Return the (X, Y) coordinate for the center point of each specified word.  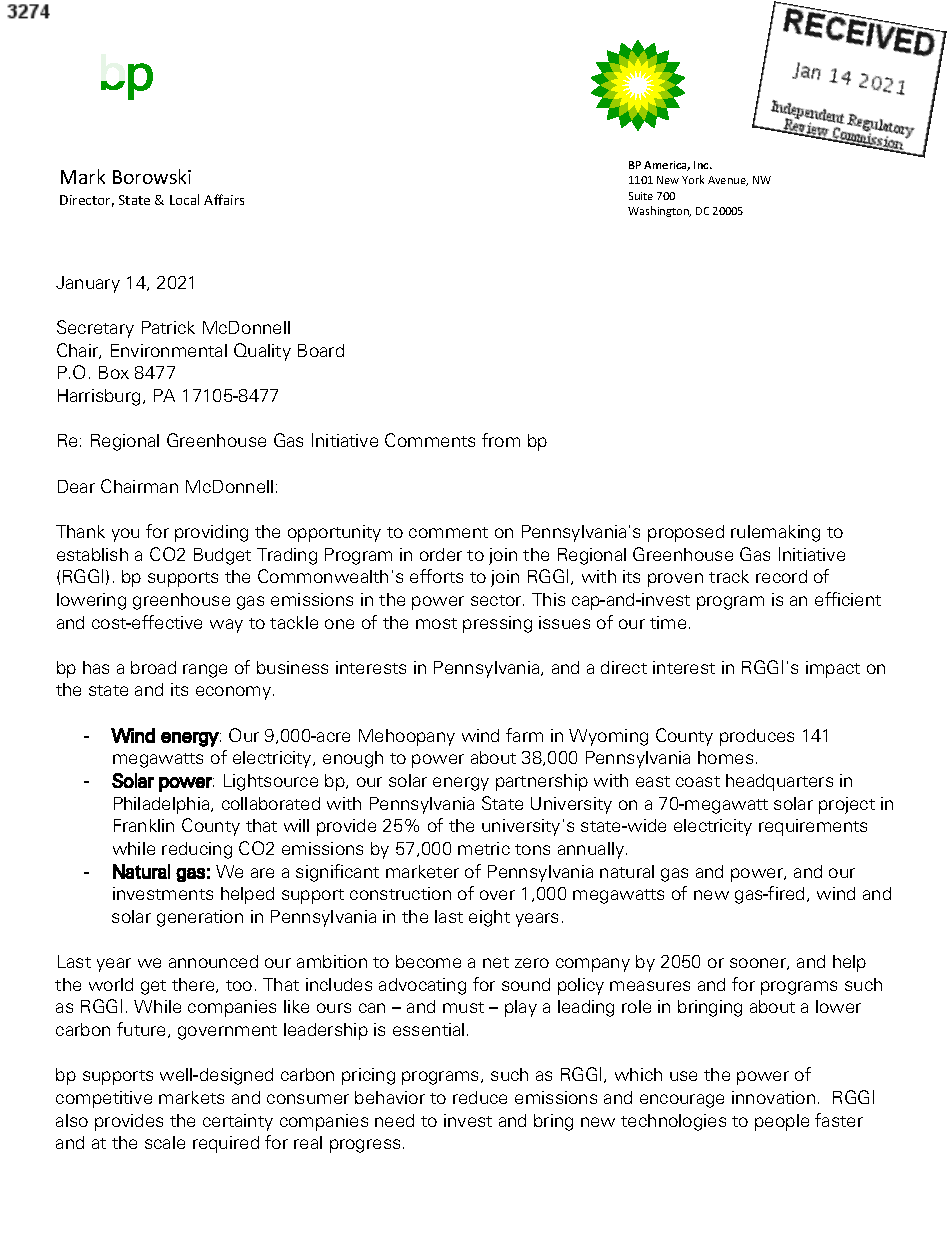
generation (200, 918)
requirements (813, 827)
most (436, 623)
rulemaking (775, 533)
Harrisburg (99, 397)
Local (184, 199)
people (782, 1122)
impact (833, 669)
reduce (480, 1097)
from (501, 440)
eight (489, 918)
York (693, 179)
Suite (641, 196)
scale (165, 1142)
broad (153, 667)
